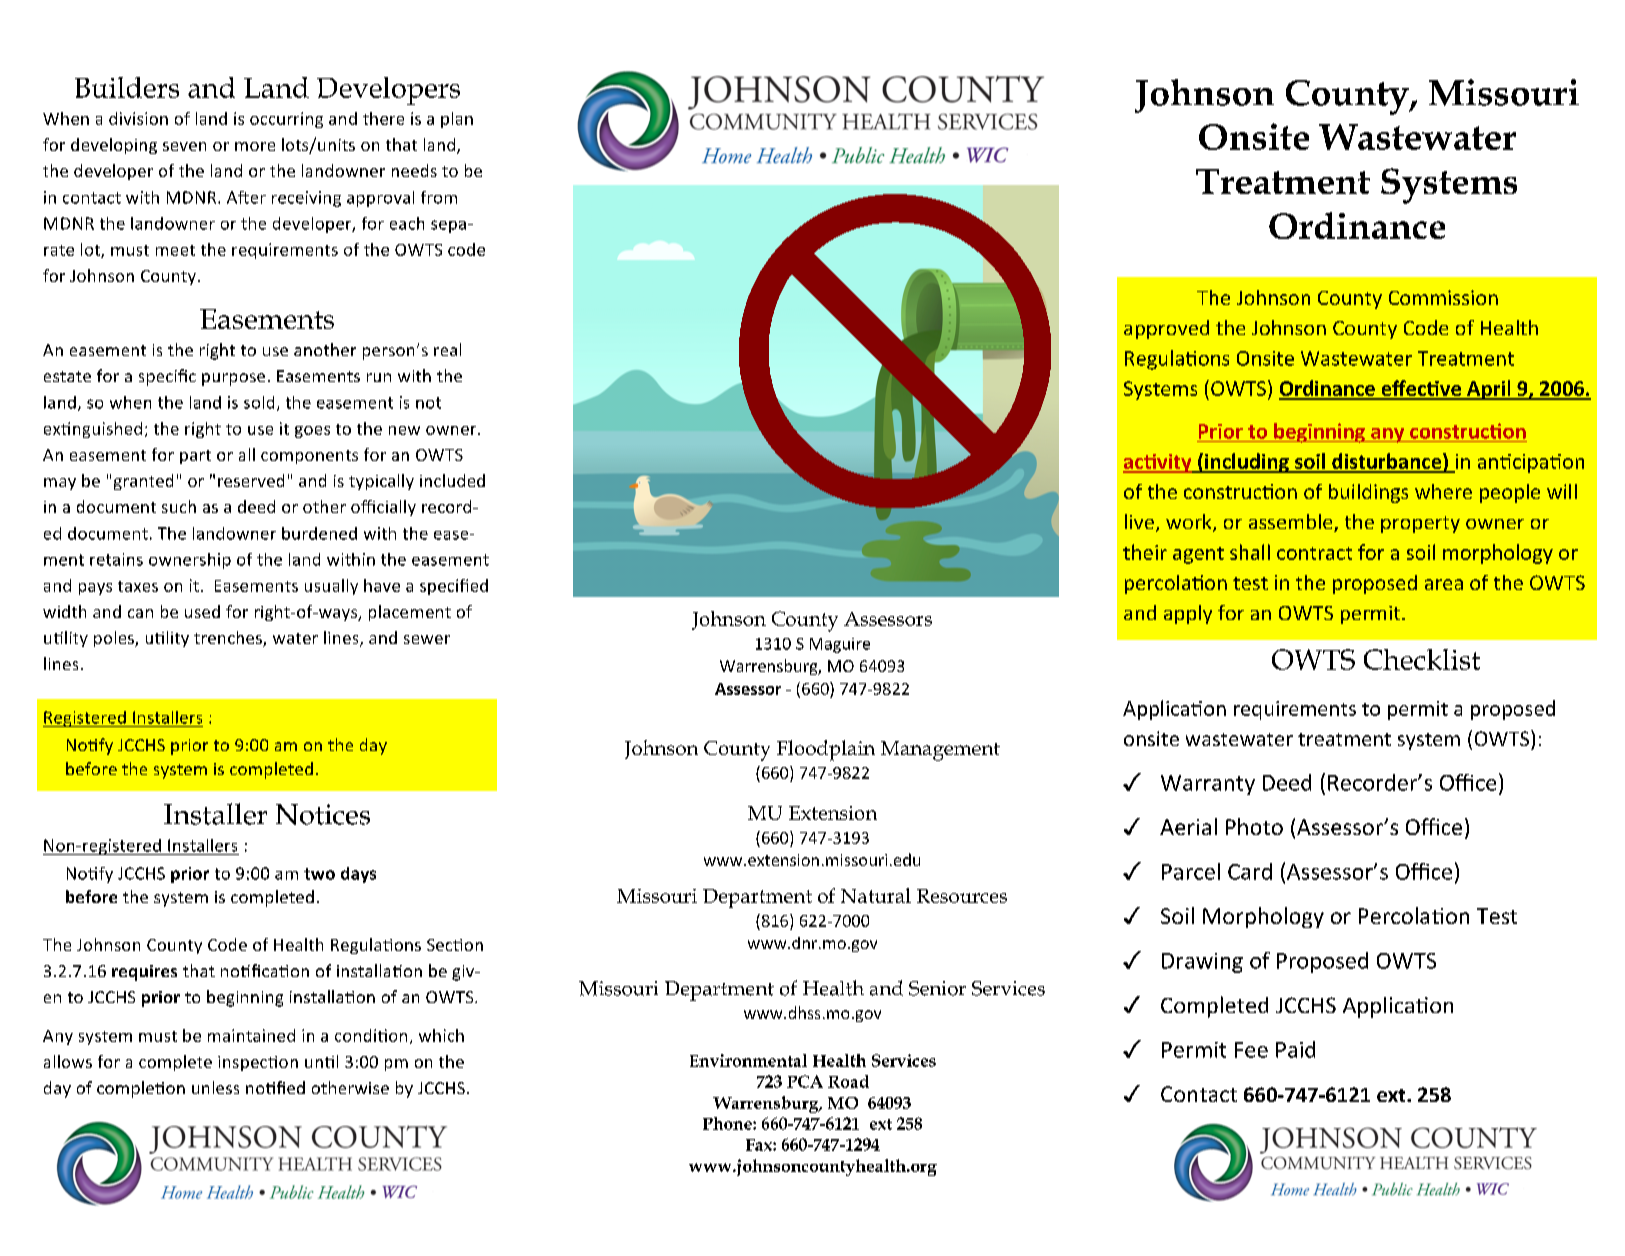 This image has width=1625, height=1256. What do you see at coordinates (1443, 297) in the image?
I see `Commission` at bounding box center [1443, 297].
